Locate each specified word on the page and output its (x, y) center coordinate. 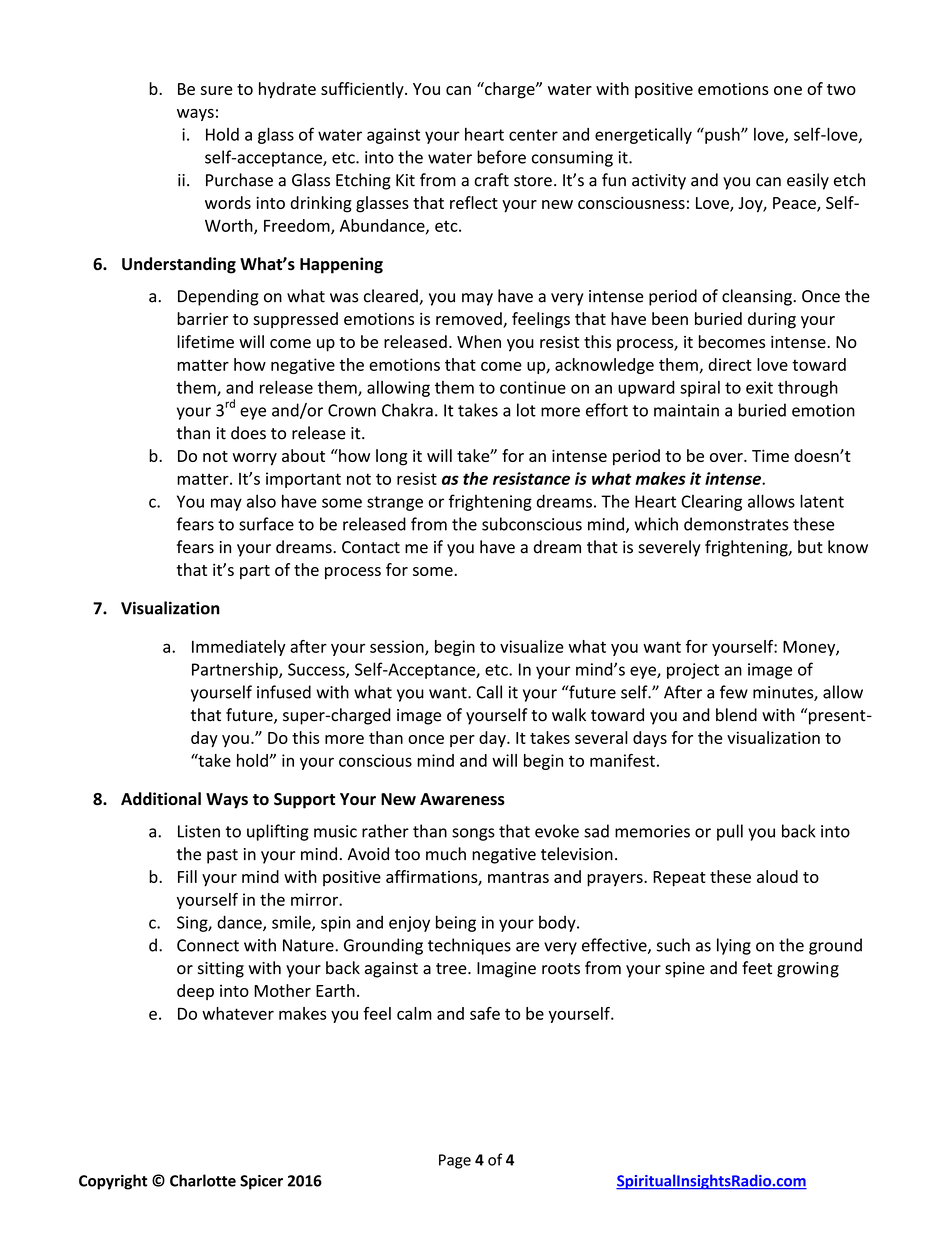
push (722, 136)
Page (455, 1161)
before (501, 157)
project (693, 671)
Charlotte (203, 1180)
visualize (532, 646)
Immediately (239, 648)
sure (217, 90)
